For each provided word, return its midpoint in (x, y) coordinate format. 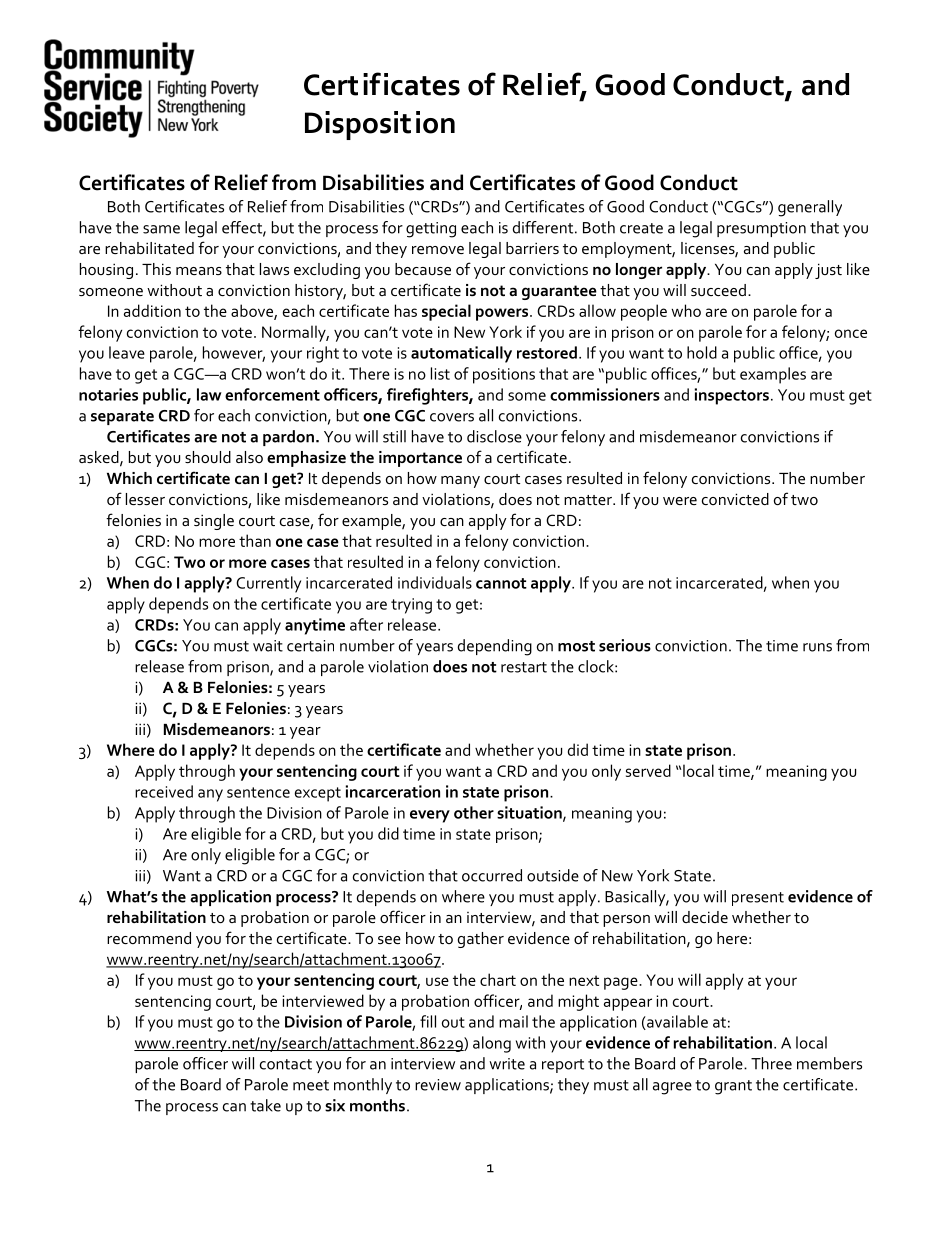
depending (495, 647)
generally (810, 208)
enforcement (272, 394)
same (161, 229)
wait (268, 646)
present (758, 899)
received (164, 791)
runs (817, 647)
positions (504, 376)
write (507, 1064)
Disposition (380, 125)
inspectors (732, 396)
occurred (492, 875)
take (265, 1105)
